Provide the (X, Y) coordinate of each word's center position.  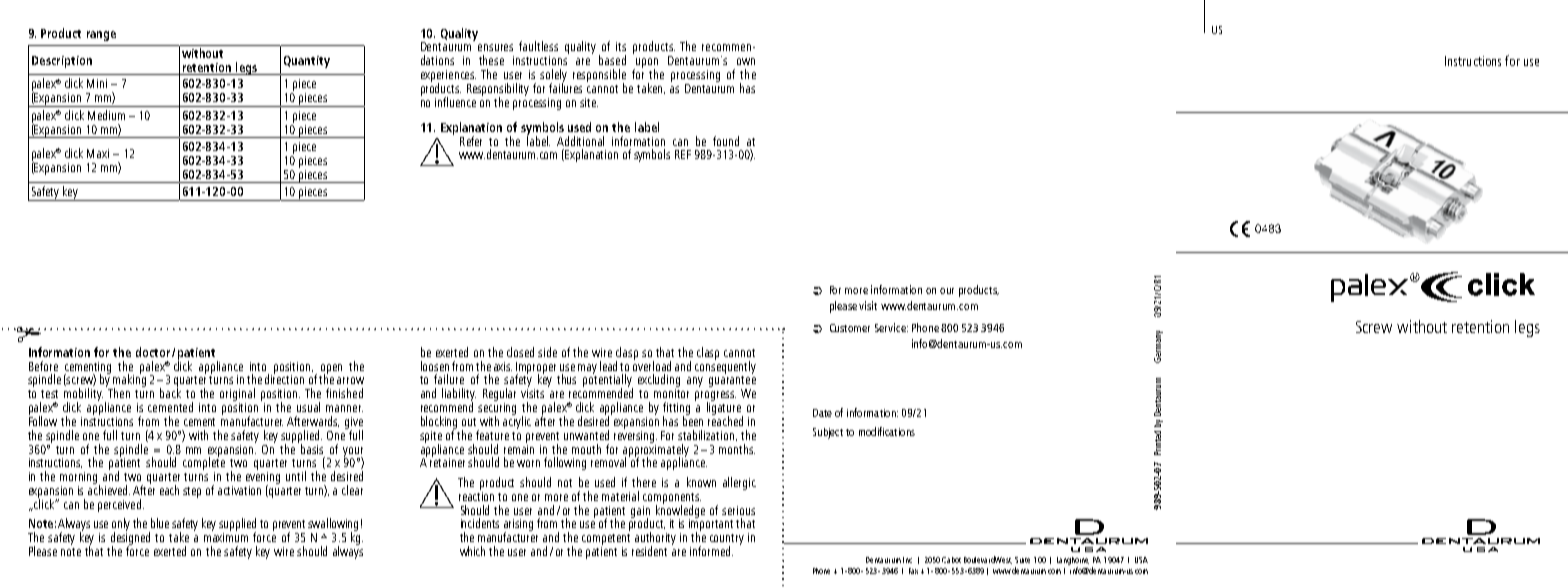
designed (130, 539)
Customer (850, 328)
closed (520, 352)
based (612, 60)
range (101, 36)
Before (43, 366)
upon (646, 64)
